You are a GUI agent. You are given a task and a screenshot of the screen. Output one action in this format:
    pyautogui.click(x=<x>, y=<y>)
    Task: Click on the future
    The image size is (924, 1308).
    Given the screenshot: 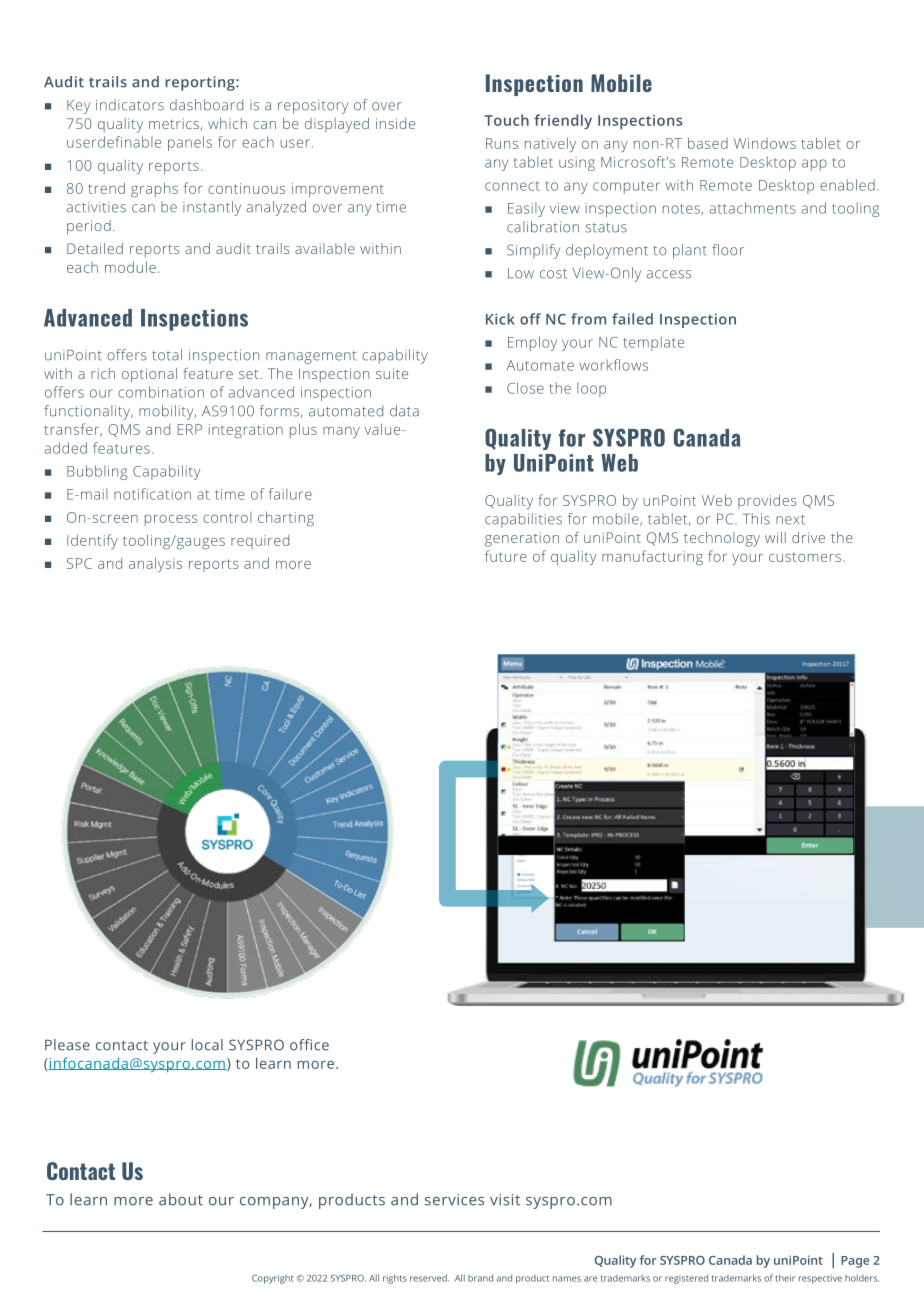 What is the action you would take?
    pyautogui.click(x=506, y=556)
